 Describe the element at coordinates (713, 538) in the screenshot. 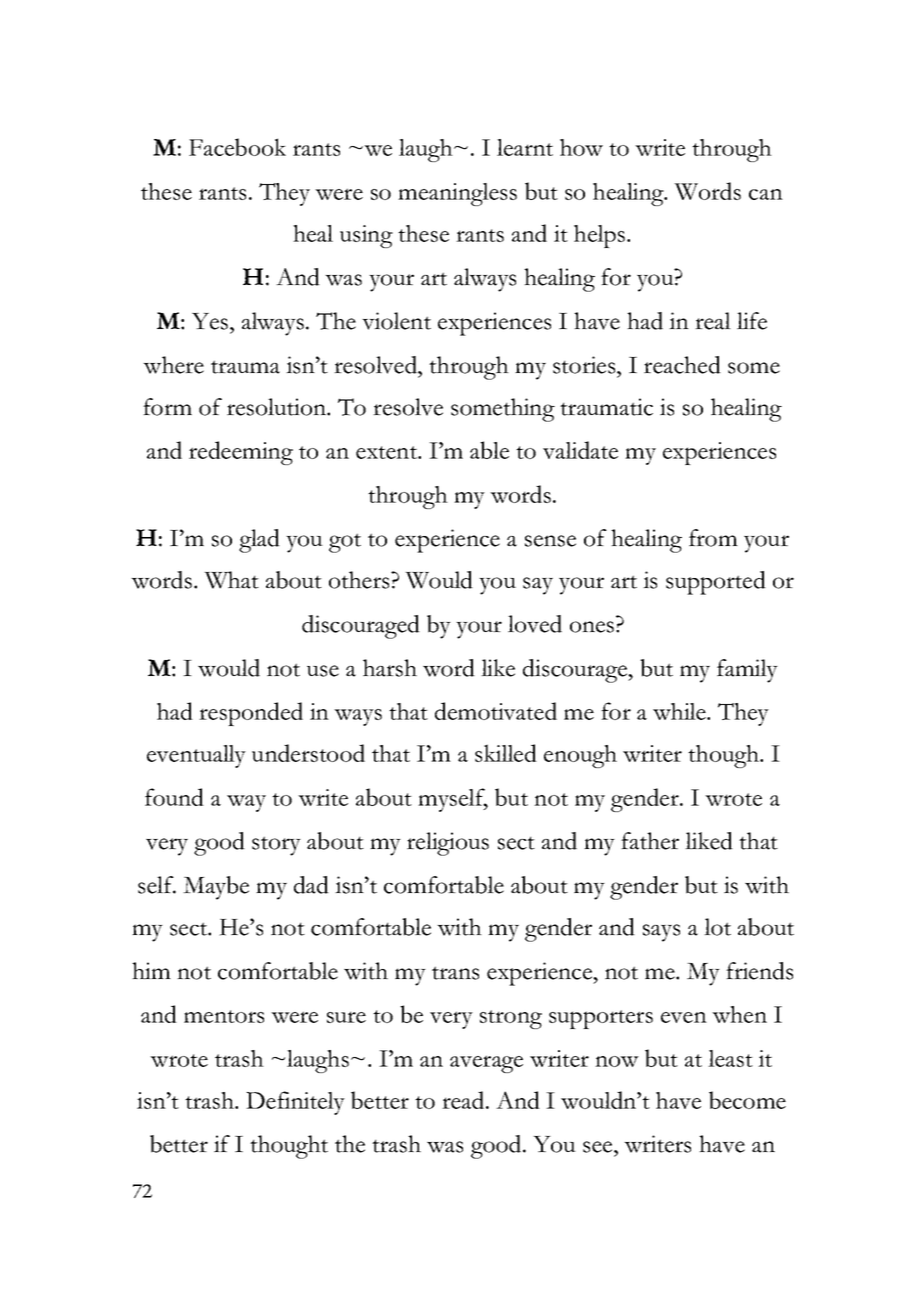

I see `from` at that location.
